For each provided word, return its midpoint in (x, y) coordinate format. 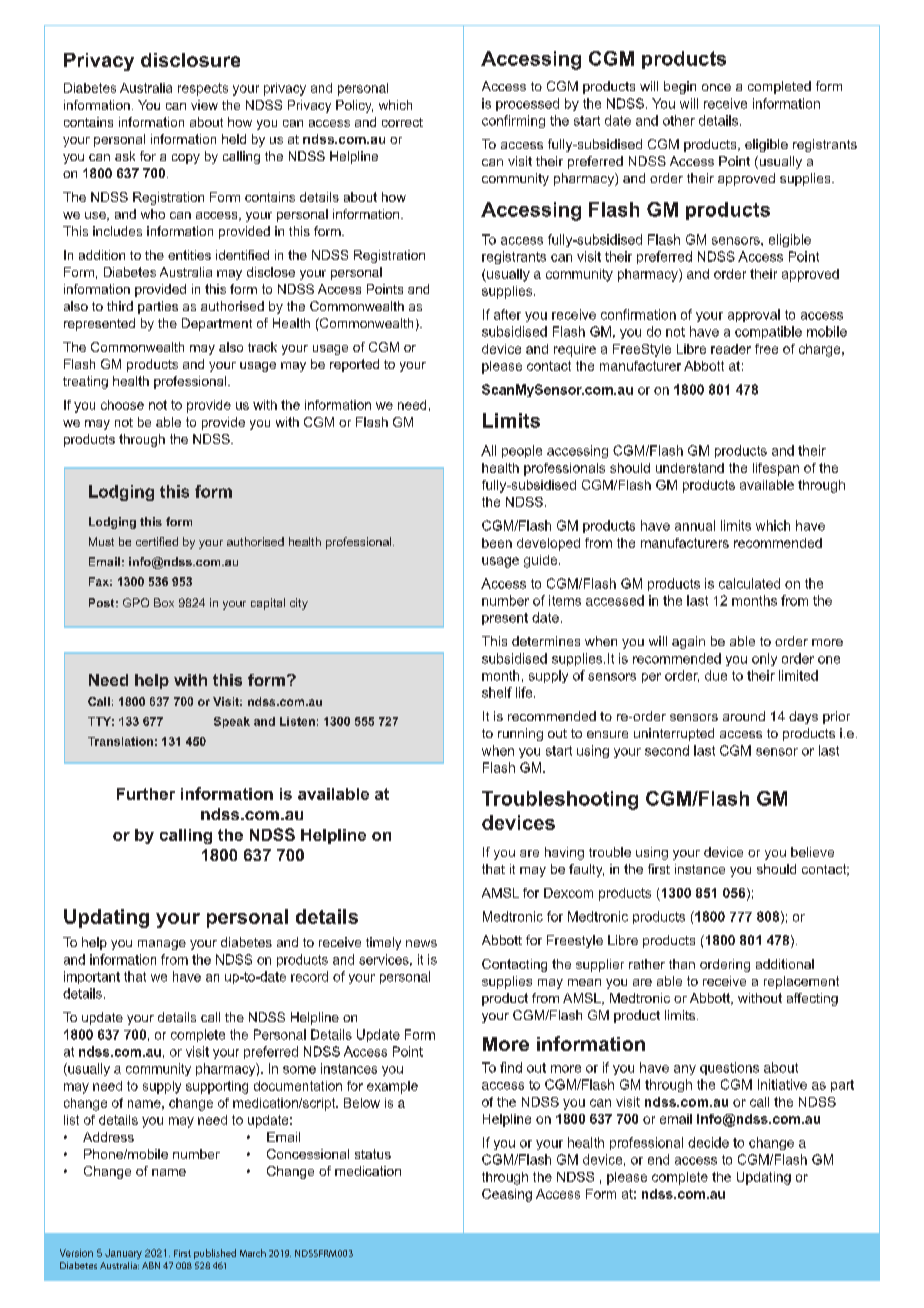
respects (203, 89)
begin (680, 87)
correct (402, 122)
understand (690, 468)
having (564, 853)
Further (146, 794)
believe (812, 852)
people (522, 451)
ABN (151, 1265)
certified (157, 541)
